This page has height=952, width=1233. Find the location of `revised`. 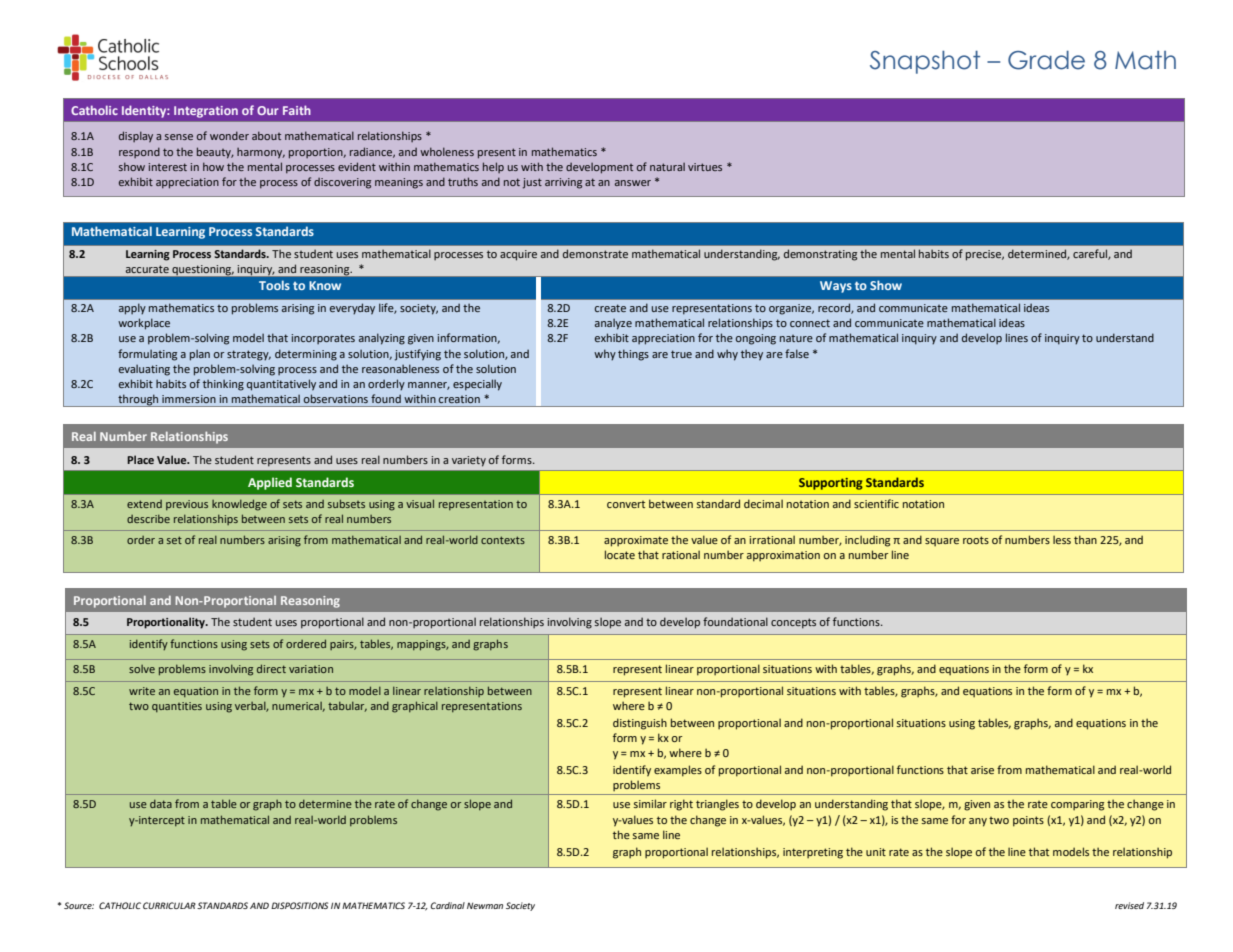

revised is located at coordinates (1129, 905).
